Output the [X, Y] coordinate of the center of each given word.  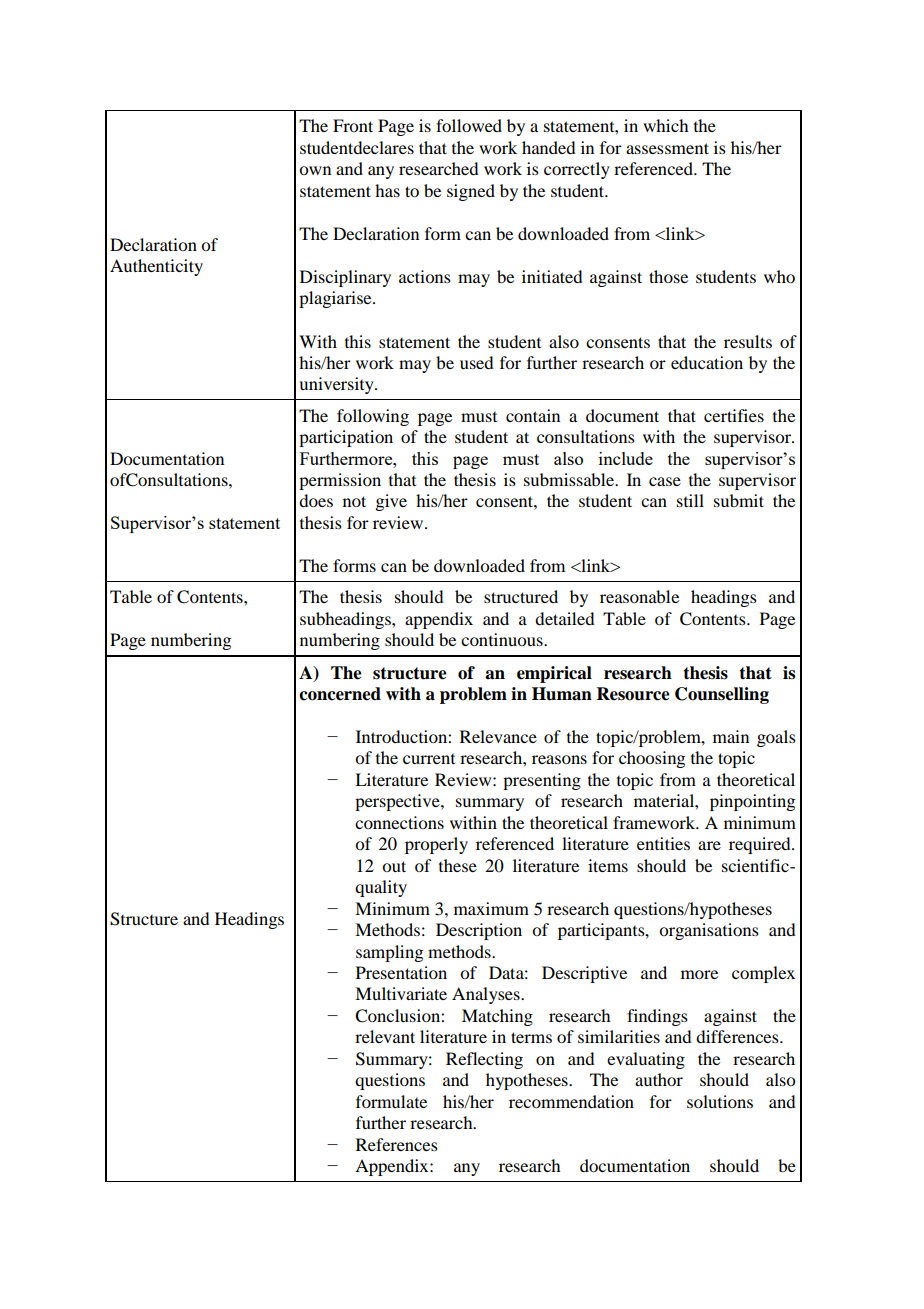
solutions [720, 1101]
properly [436, 845]
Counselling [722, 695]
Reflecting [484, 1060]
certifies [734, 415]
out [394, 866]
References [397, 1144]
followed [469, 125]
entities [663, 843]
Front [353, 125]
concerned [340, 694]
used [476, 362]
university [337, 385]
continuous [503, 639]
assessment [667, 148]
